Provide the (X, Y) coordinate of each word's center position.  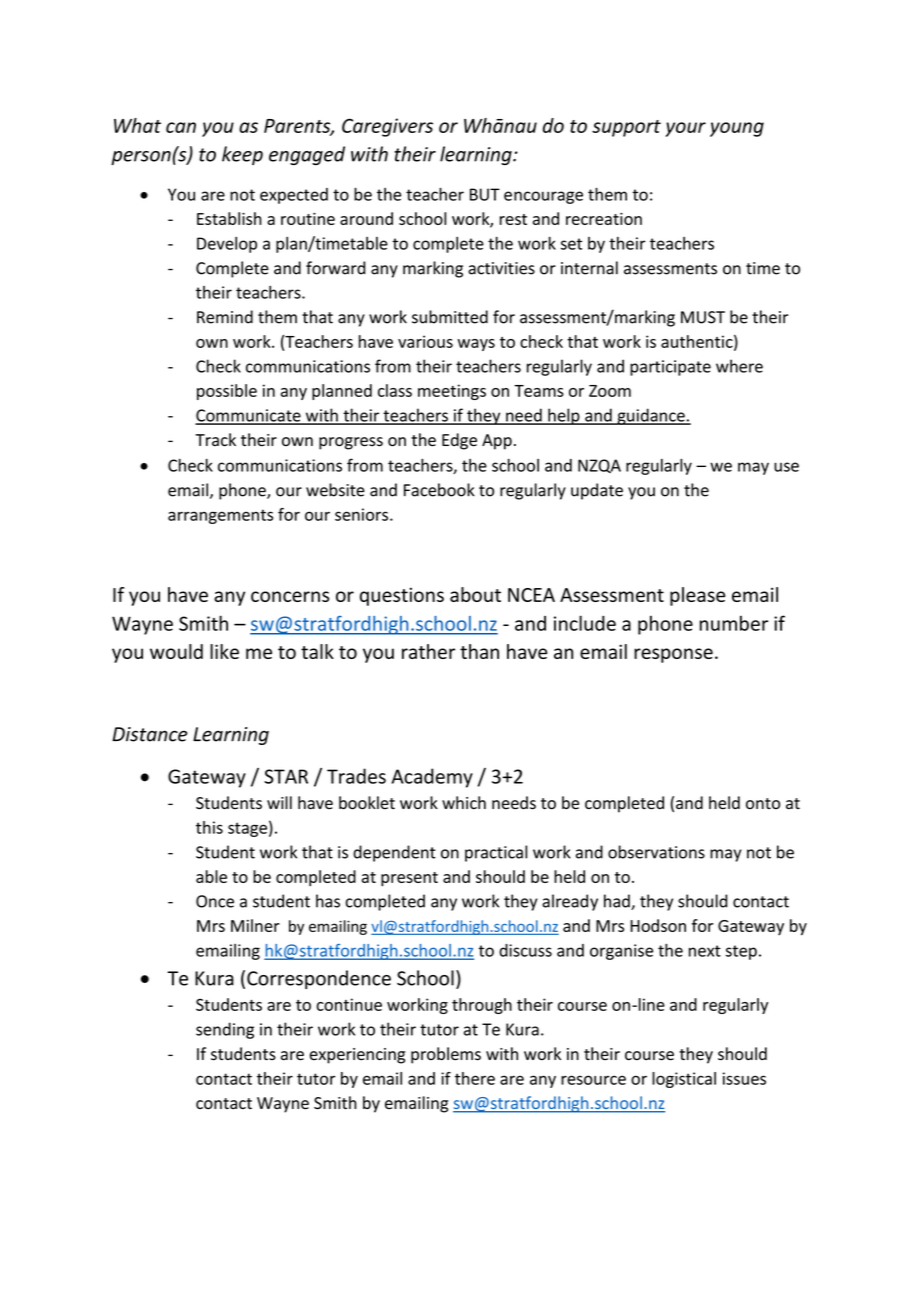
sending (225, 1030)
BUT (485, 194)
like (224, 651)
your (686, 129)
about (475, 594)
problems (446, 1055)
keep (242, 155)
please (697, 596)
